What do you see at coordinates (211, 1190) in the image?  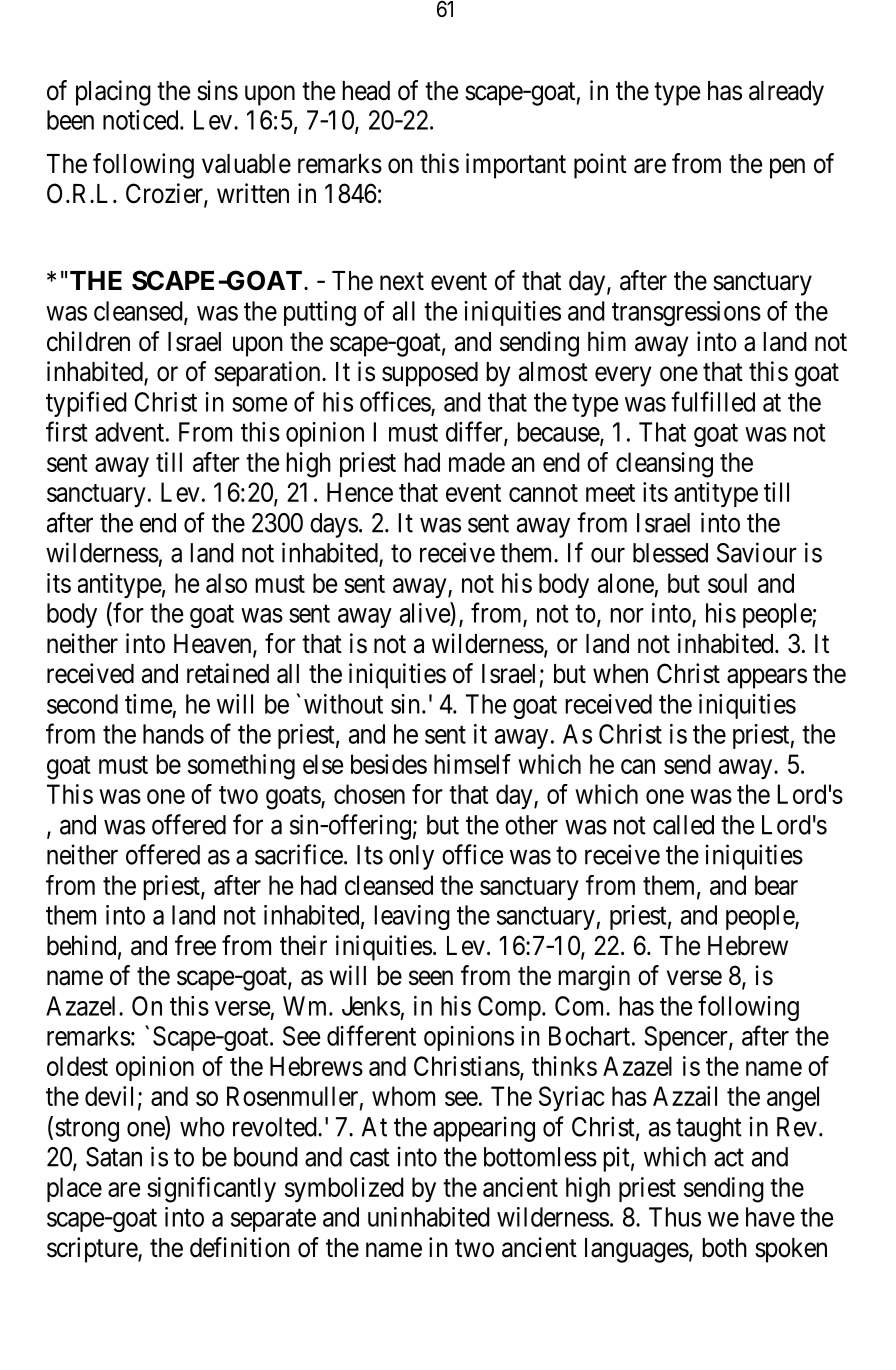 I see `significantly` at bounding box center [211, 1190].
